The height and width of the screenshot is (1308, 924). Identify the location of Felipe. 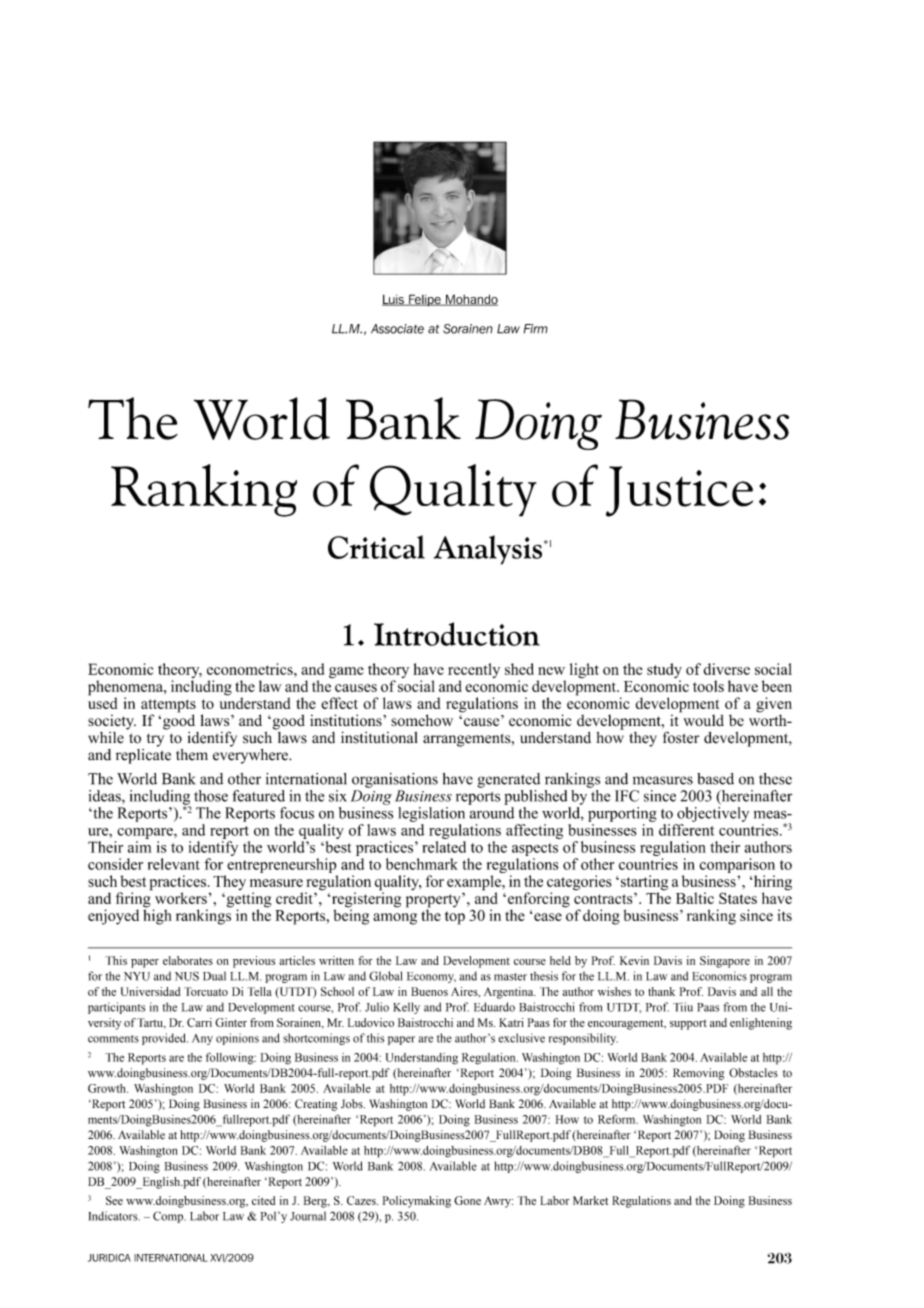
(425, 300).
